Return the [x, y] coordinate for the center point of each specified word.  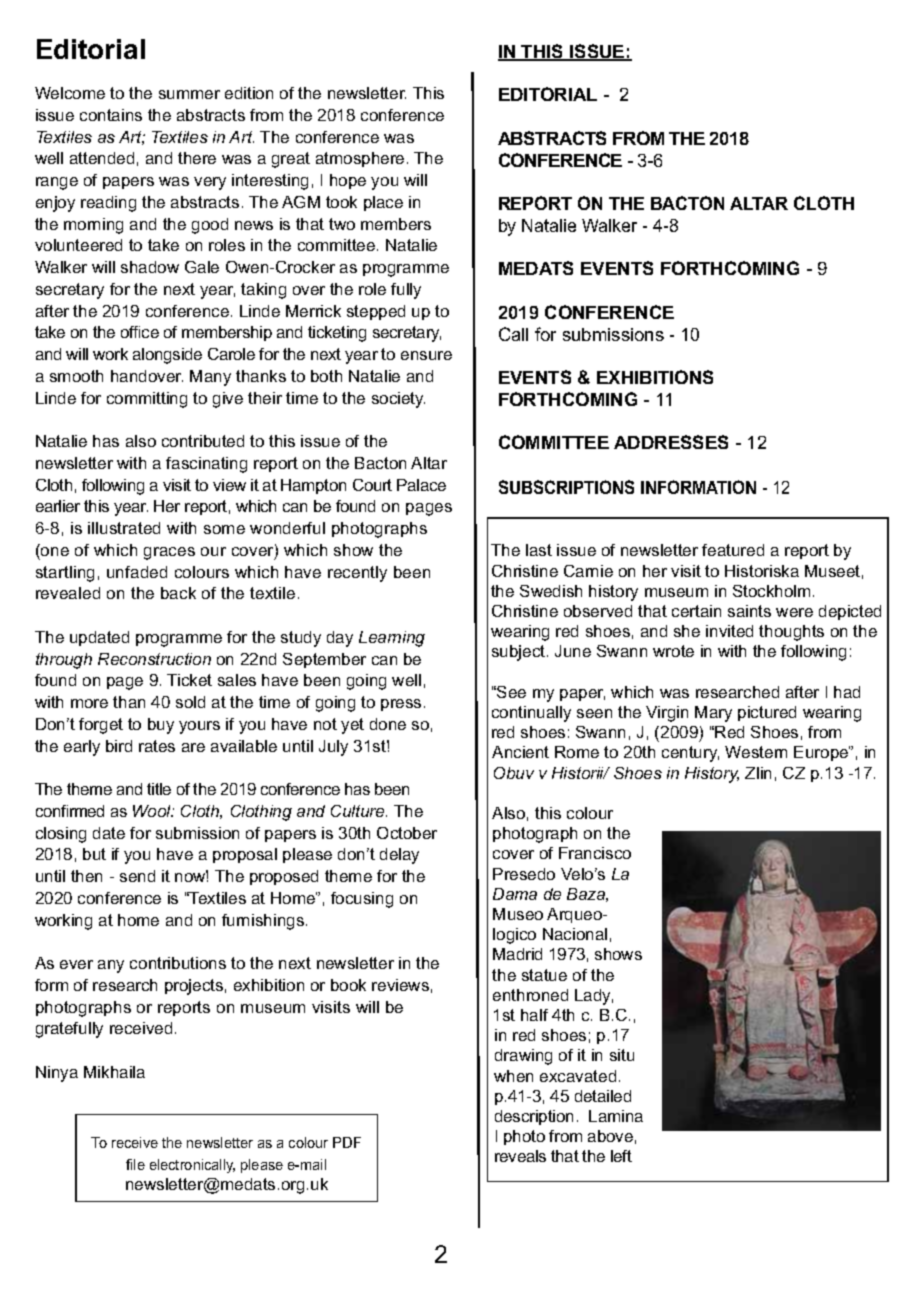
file [135, 1164]
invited [729, 631]
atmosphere [360, 159]
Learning [392, 639]
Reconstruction [154, 659]
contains [111, 115]
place [383, 203]
